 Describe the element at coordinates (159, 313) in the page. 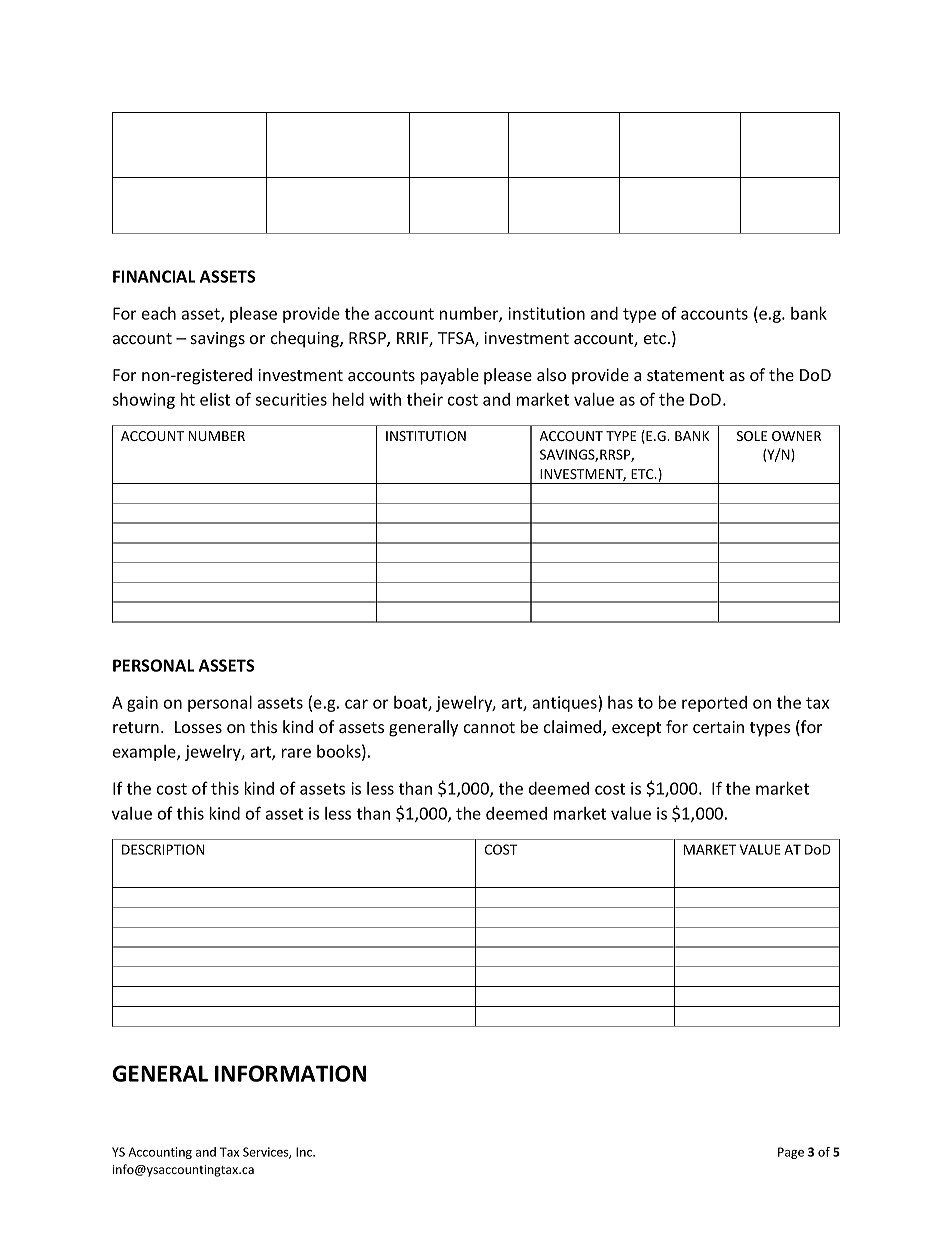

I see `each` at that location.
